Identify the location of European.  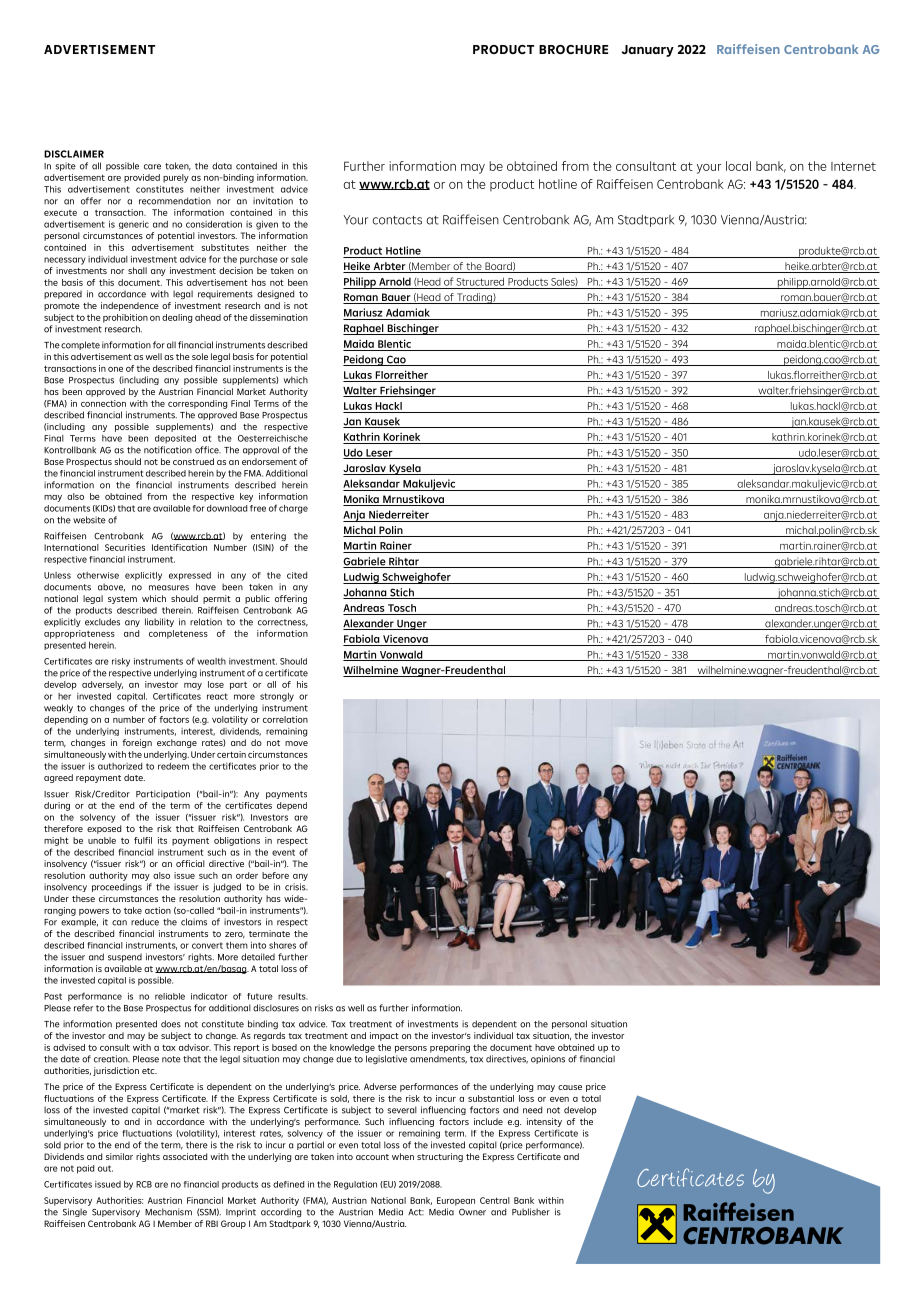
(456, 1201).
